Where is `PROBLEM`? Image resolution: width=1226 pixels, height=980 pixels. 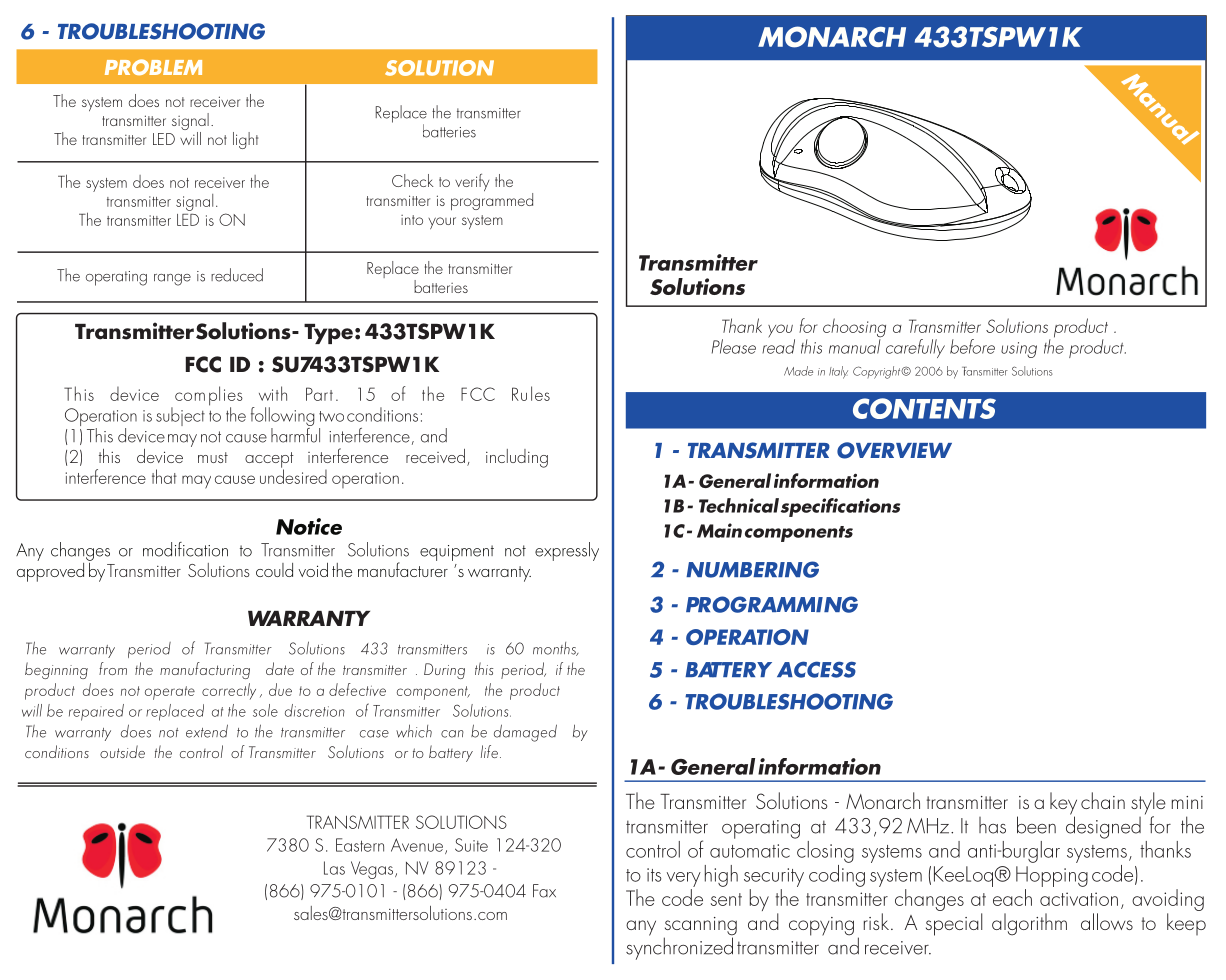
PROBLEM is located at coordinates (153, 67).
